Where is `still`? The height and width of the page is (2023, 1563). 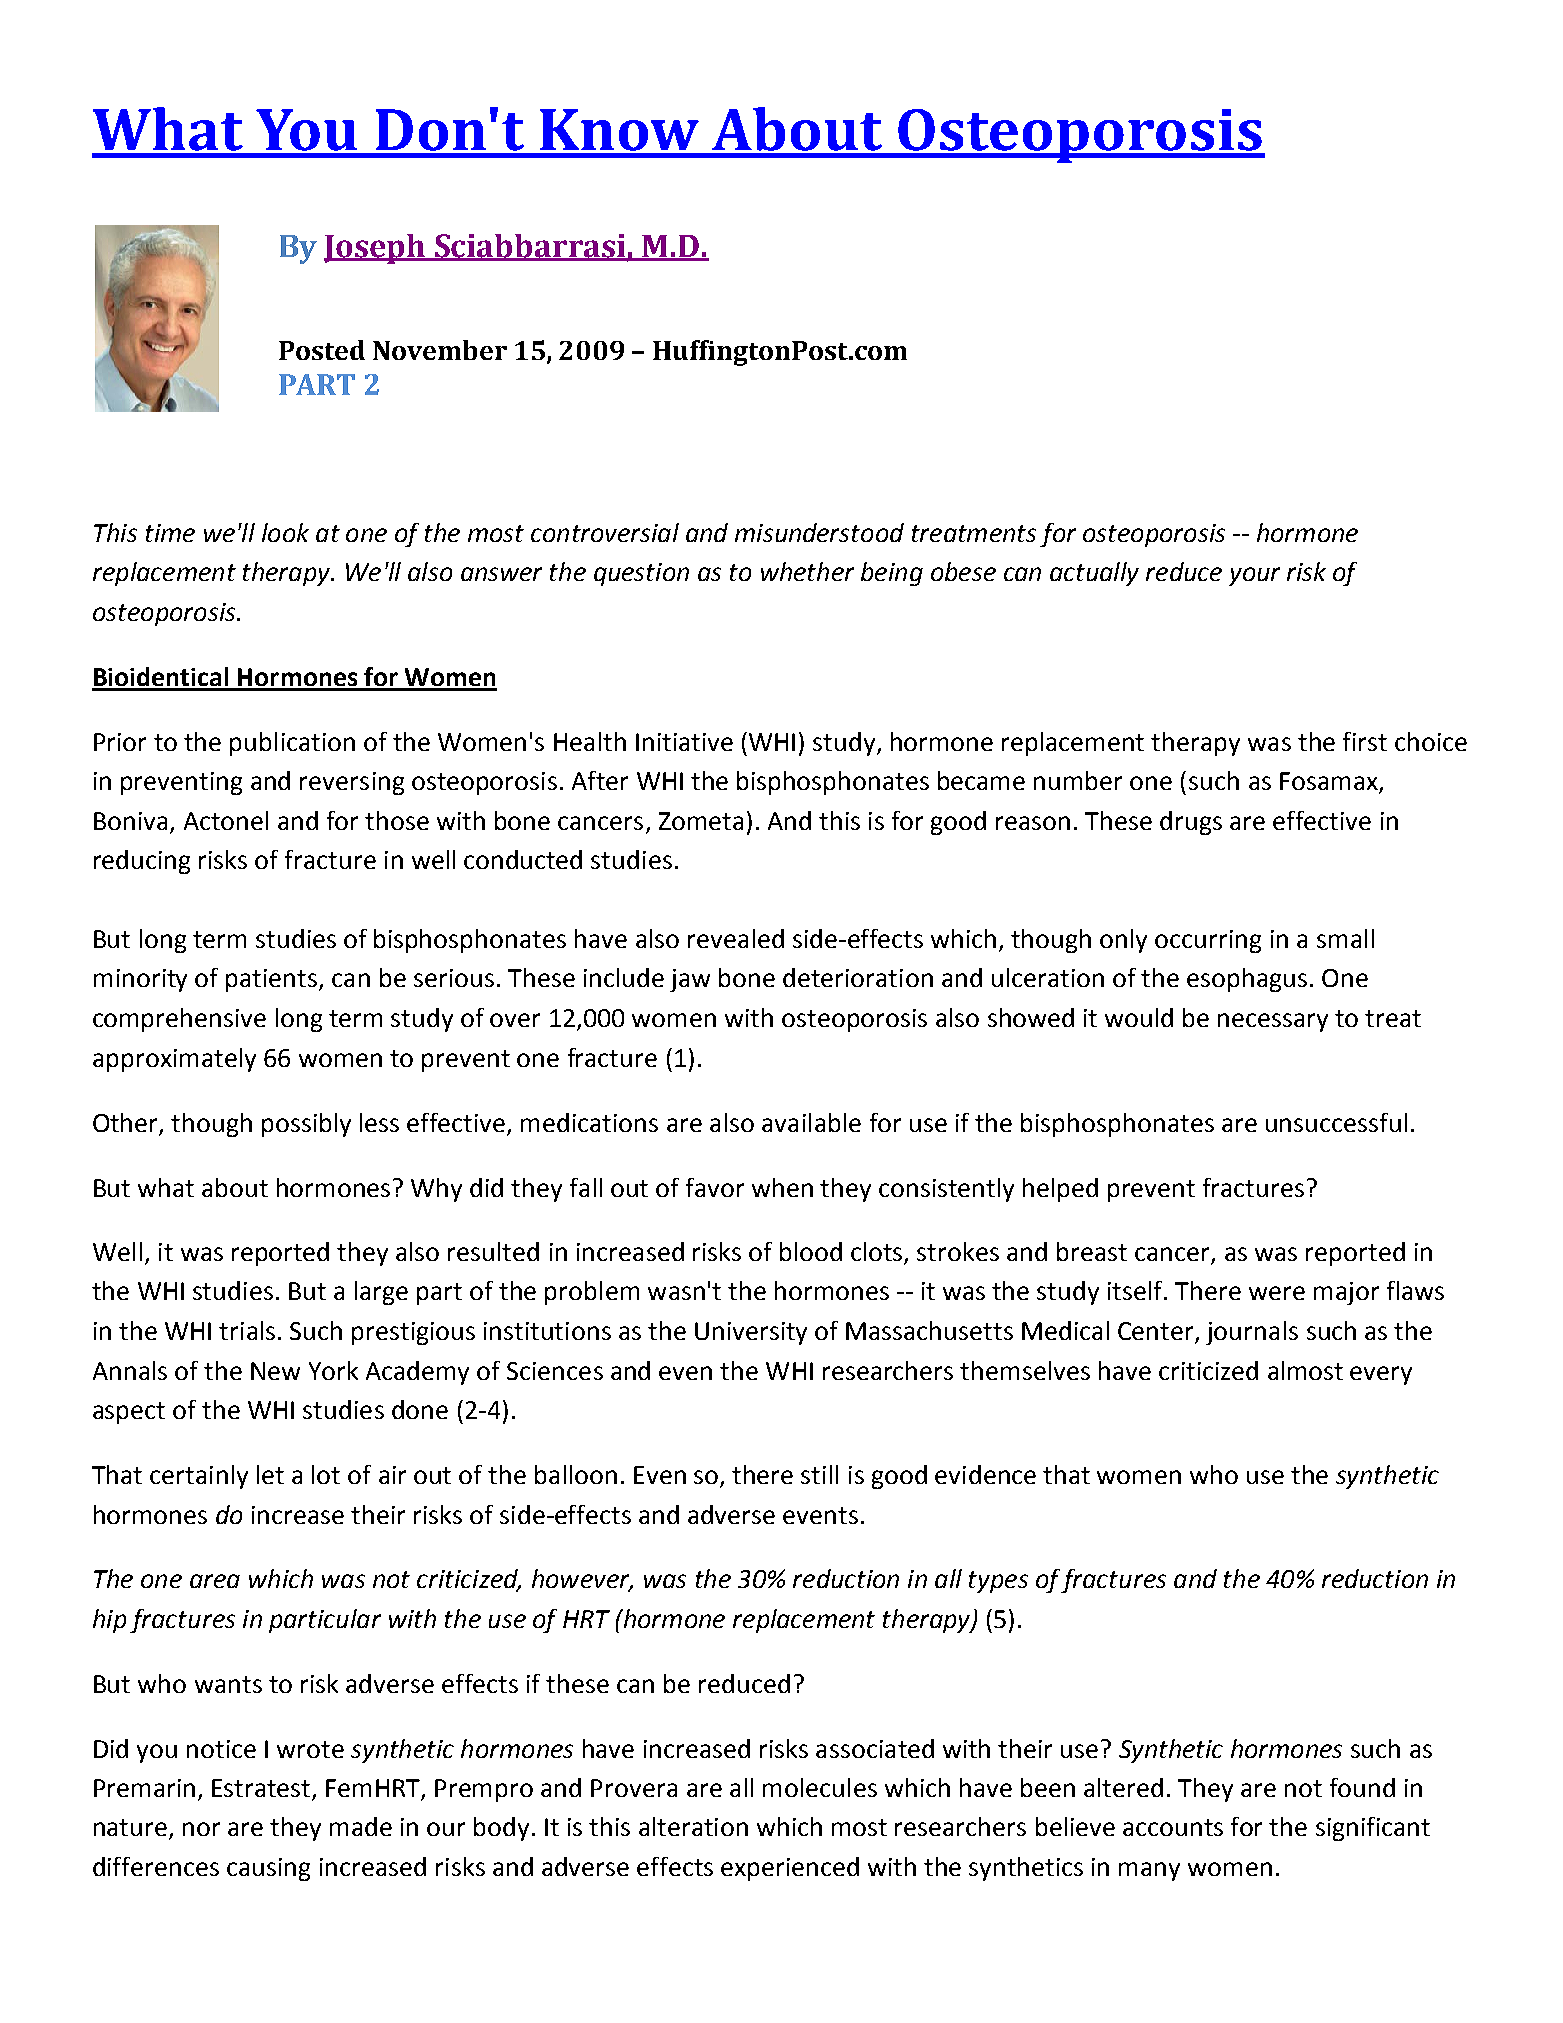 still is located at coordinates (819, 1474).
